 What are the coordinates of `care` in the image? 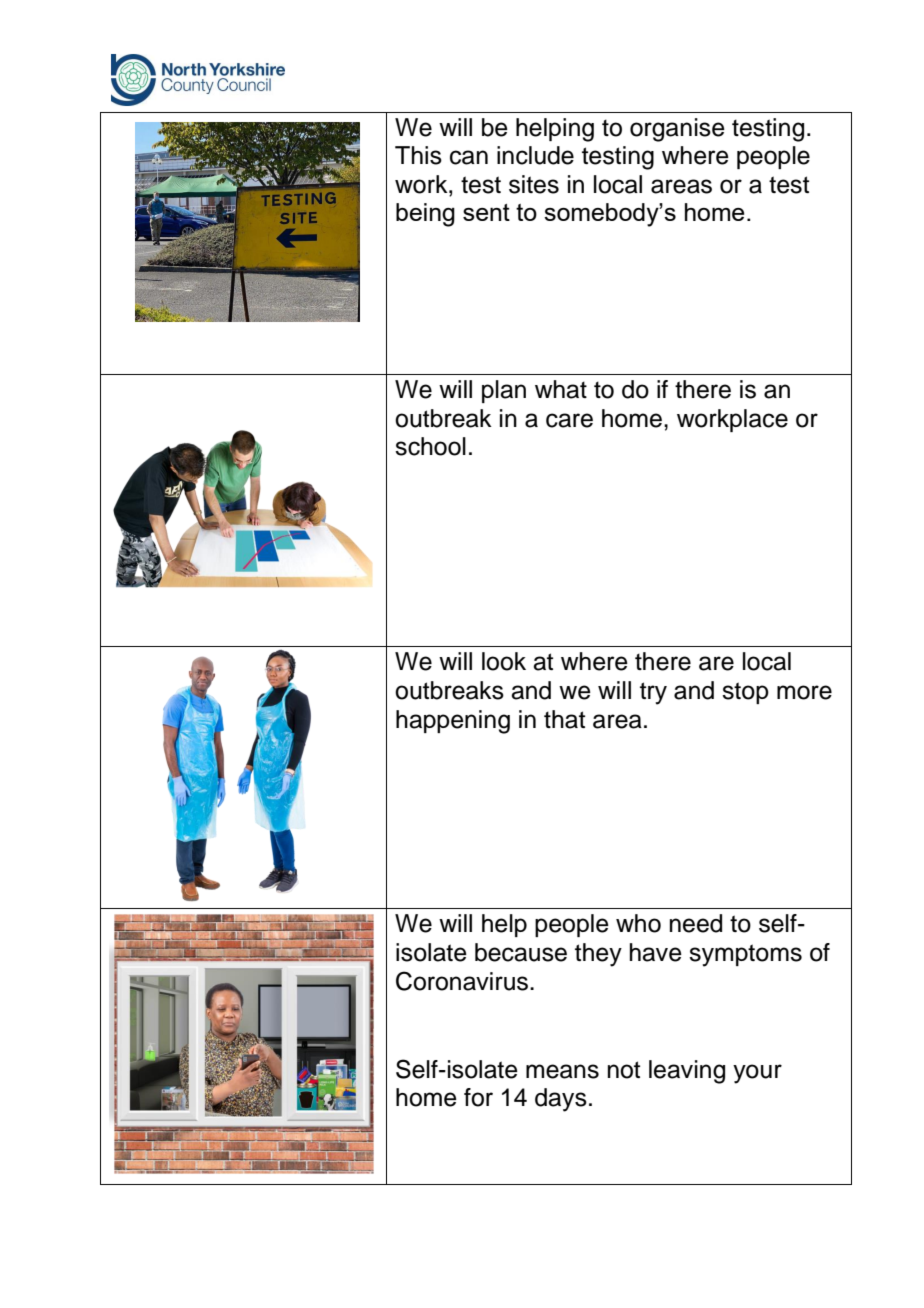 It's located at (569, 420).
